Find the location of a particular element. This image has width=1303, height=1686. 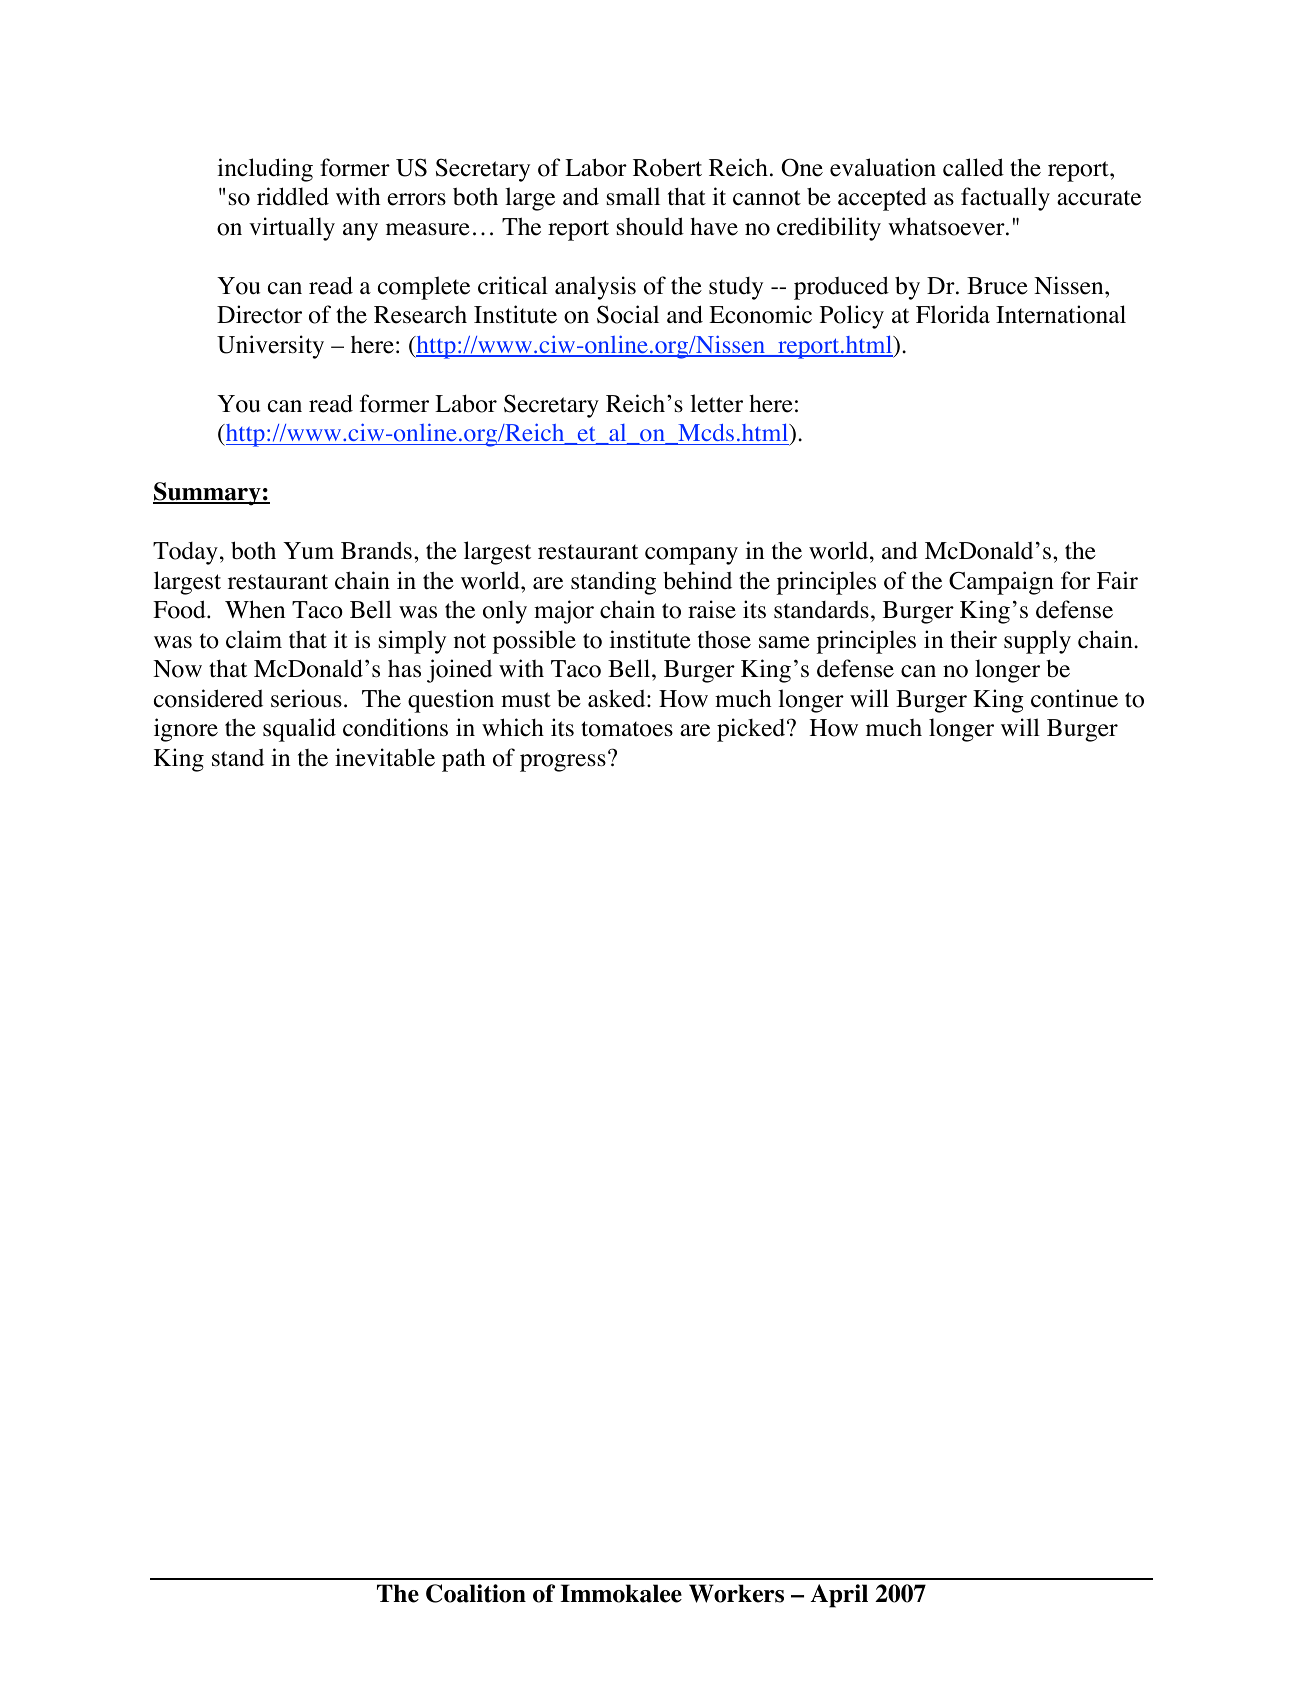

April is located at coordinates (839, 1596).
